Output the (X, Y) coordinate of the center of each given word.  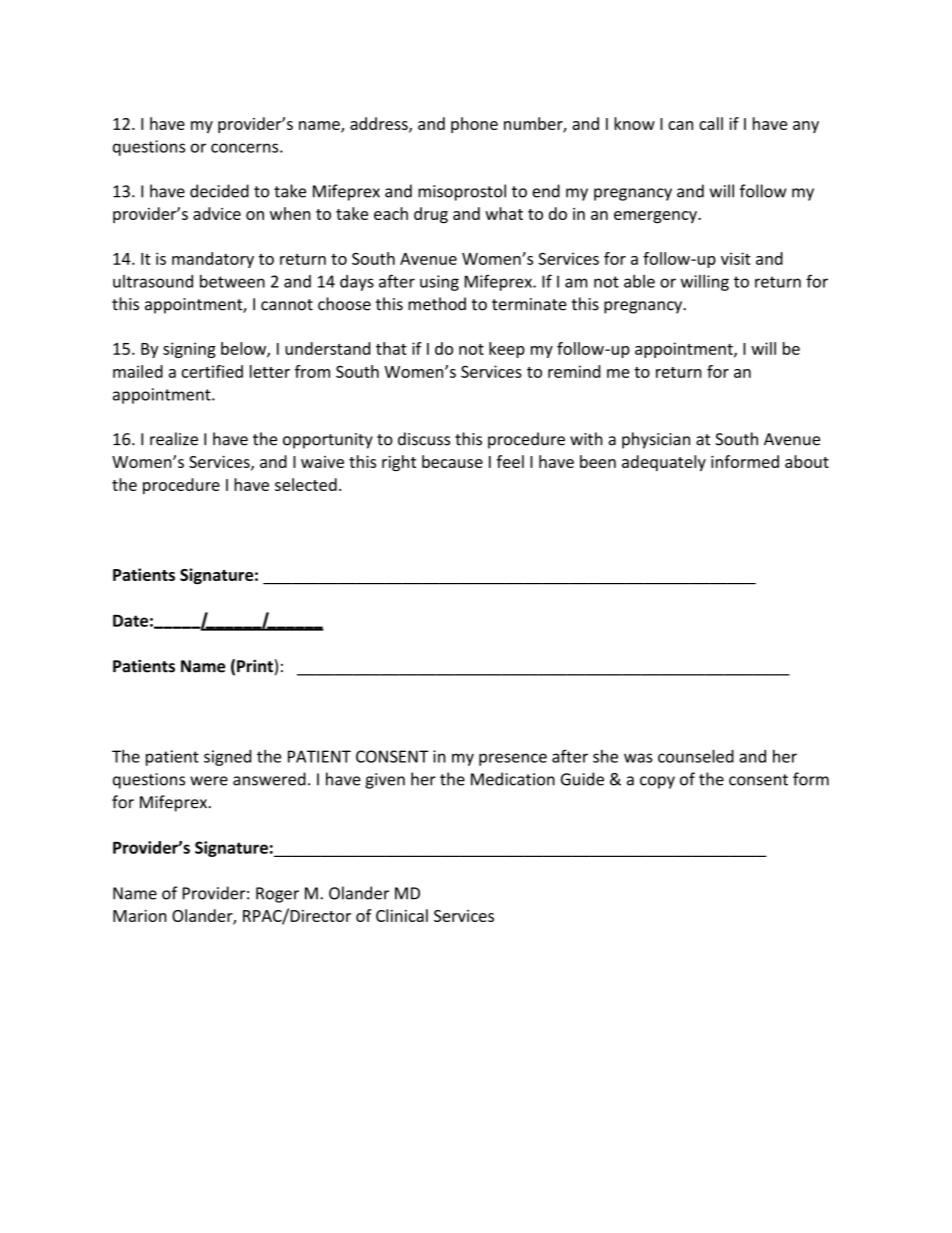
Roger (277, 895)
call (711, 123)
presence (513, 759)
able (639, 281)
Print (255, 666)
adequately (664, 463)
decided (219, 191)
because (452, 461)
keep (507, 350)
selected (306, 484)
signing (189, 350)
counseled (696, 756)
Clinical (402, 915)
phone (474, 125)
